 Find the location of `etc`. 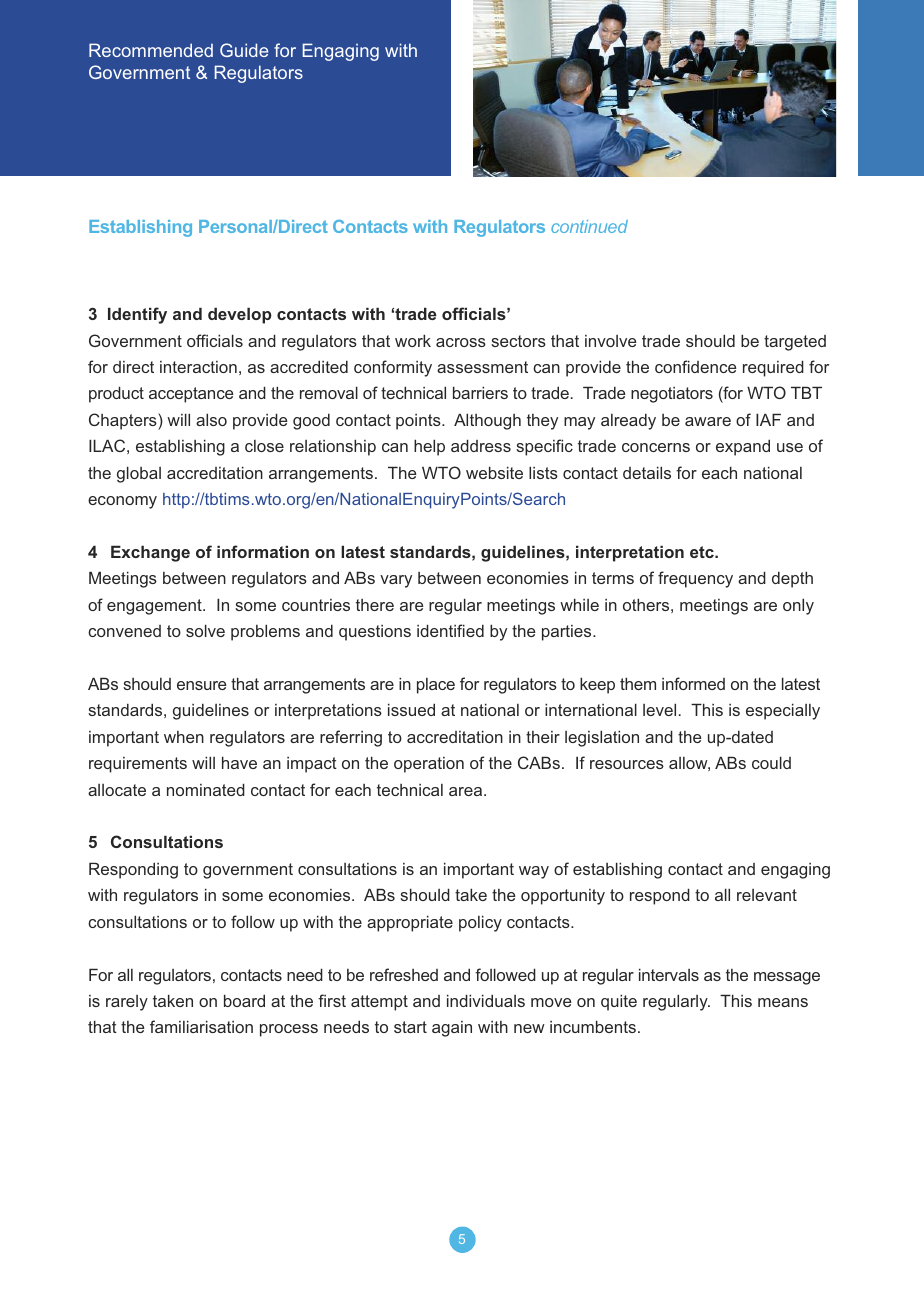

etc is located at coordinates (703, 552).
